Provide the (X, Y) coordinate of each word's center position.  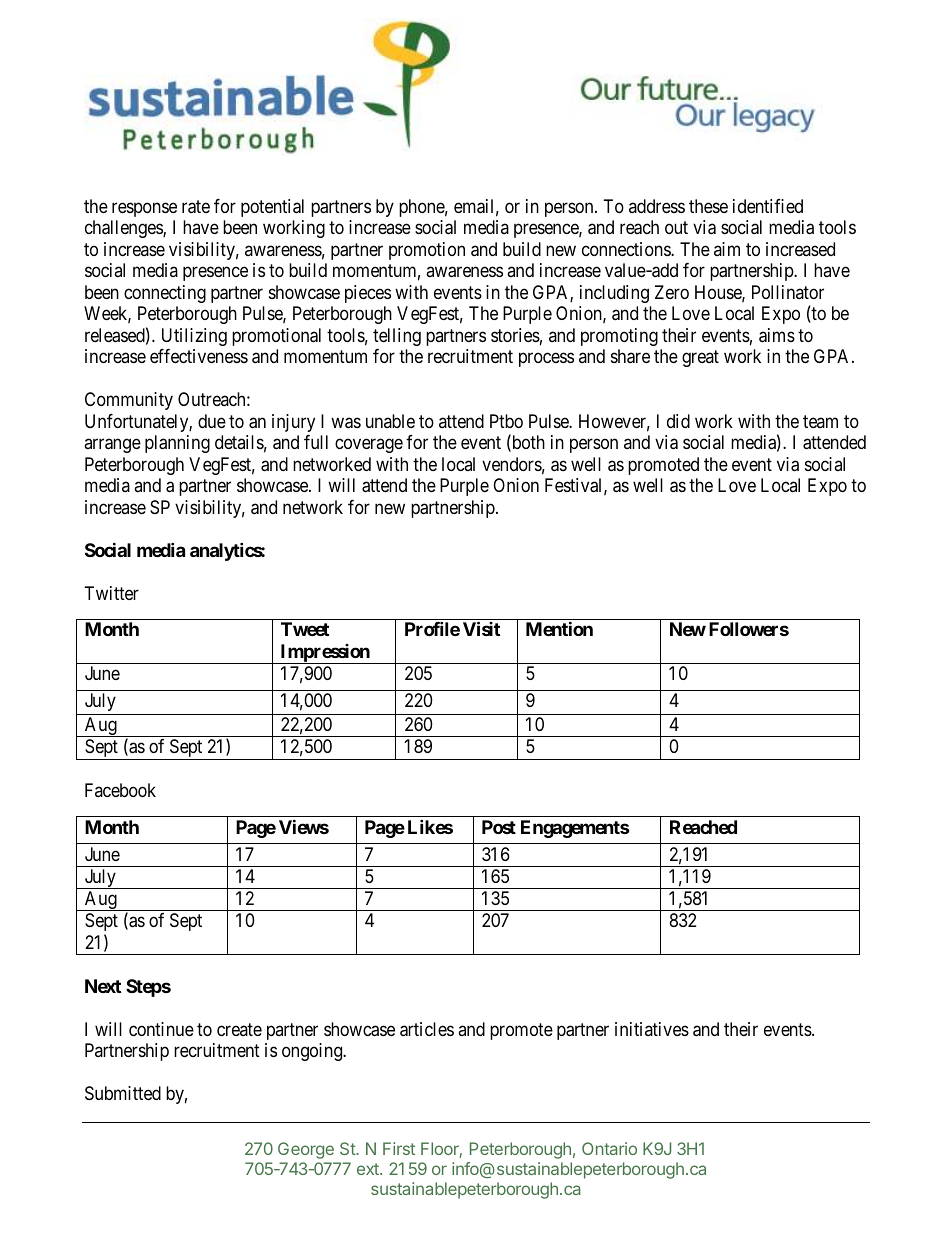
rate (196, 207)
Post (499, 827)
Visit (481, 628)
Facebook (120, 790)
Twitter (112, 593)
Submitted (123, 1093)
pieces (368, 294)
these (708, 206)
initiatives (652, 1029)
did (678, 421)
